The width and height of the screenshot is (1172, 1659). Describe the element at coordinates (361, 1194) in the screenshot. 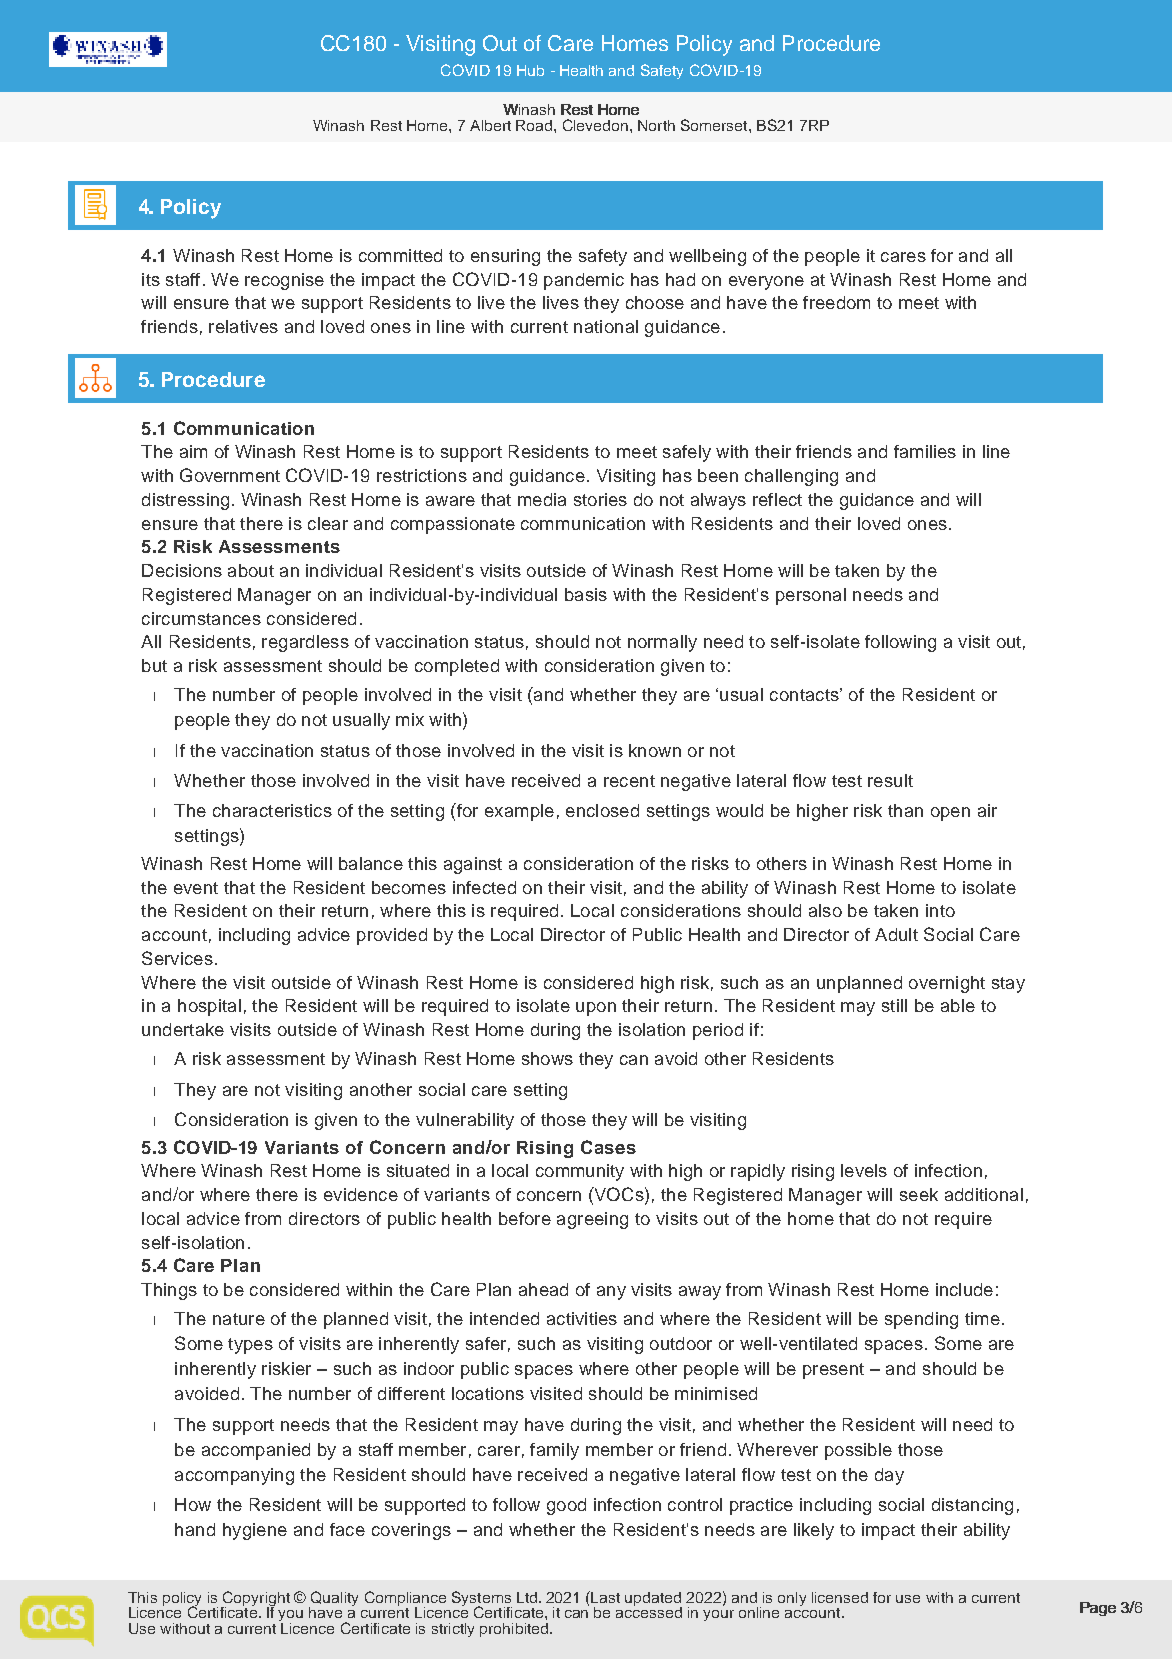

I see `evidence` at that location.
